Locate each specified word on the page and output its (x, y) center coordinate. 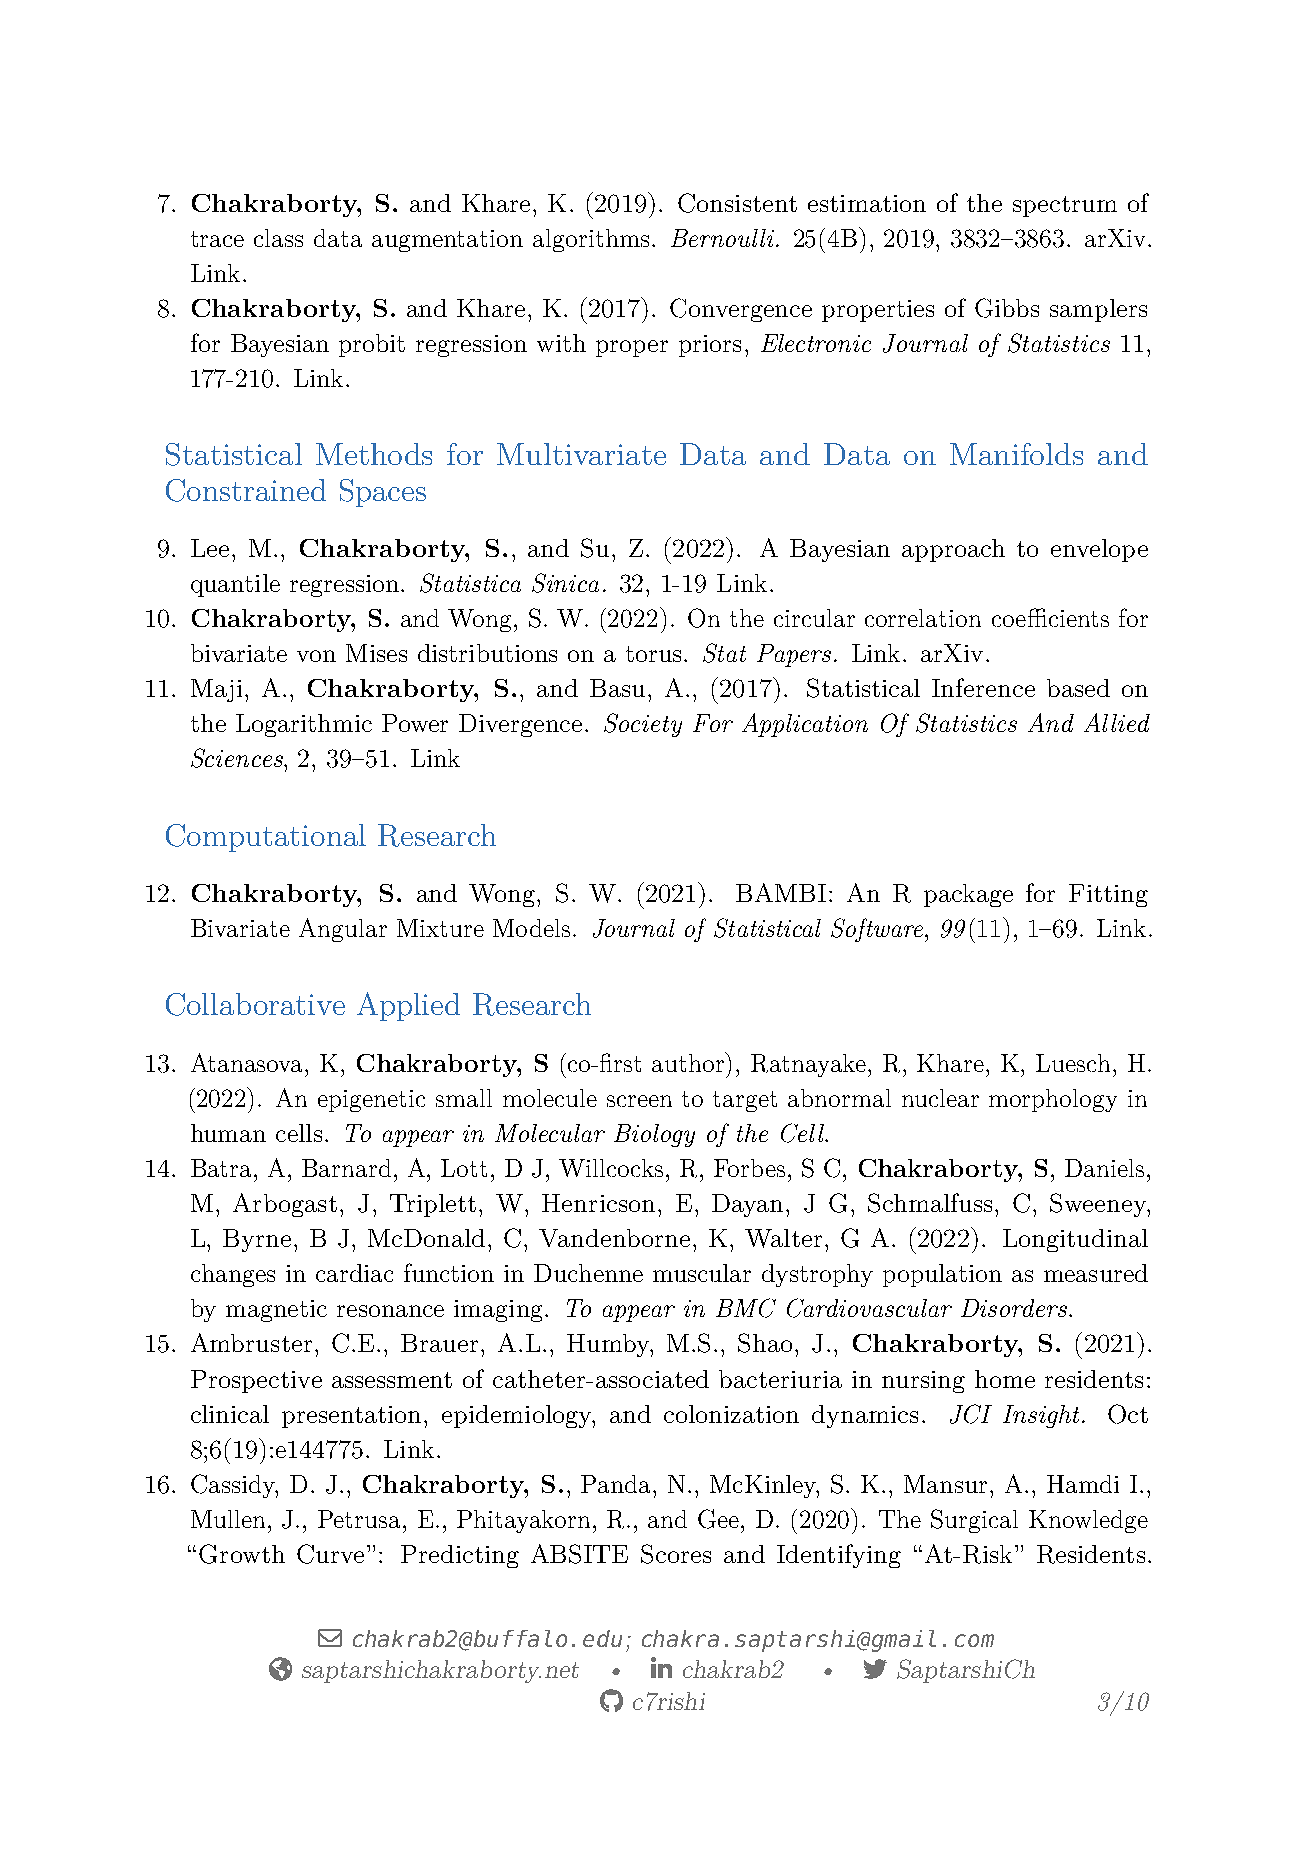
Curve (330, 1554)
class (278, 238)
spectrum (1065, 206)
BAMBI (781, 892)
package (968, 895)
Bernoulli (724, 238)
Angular (343, 930)
